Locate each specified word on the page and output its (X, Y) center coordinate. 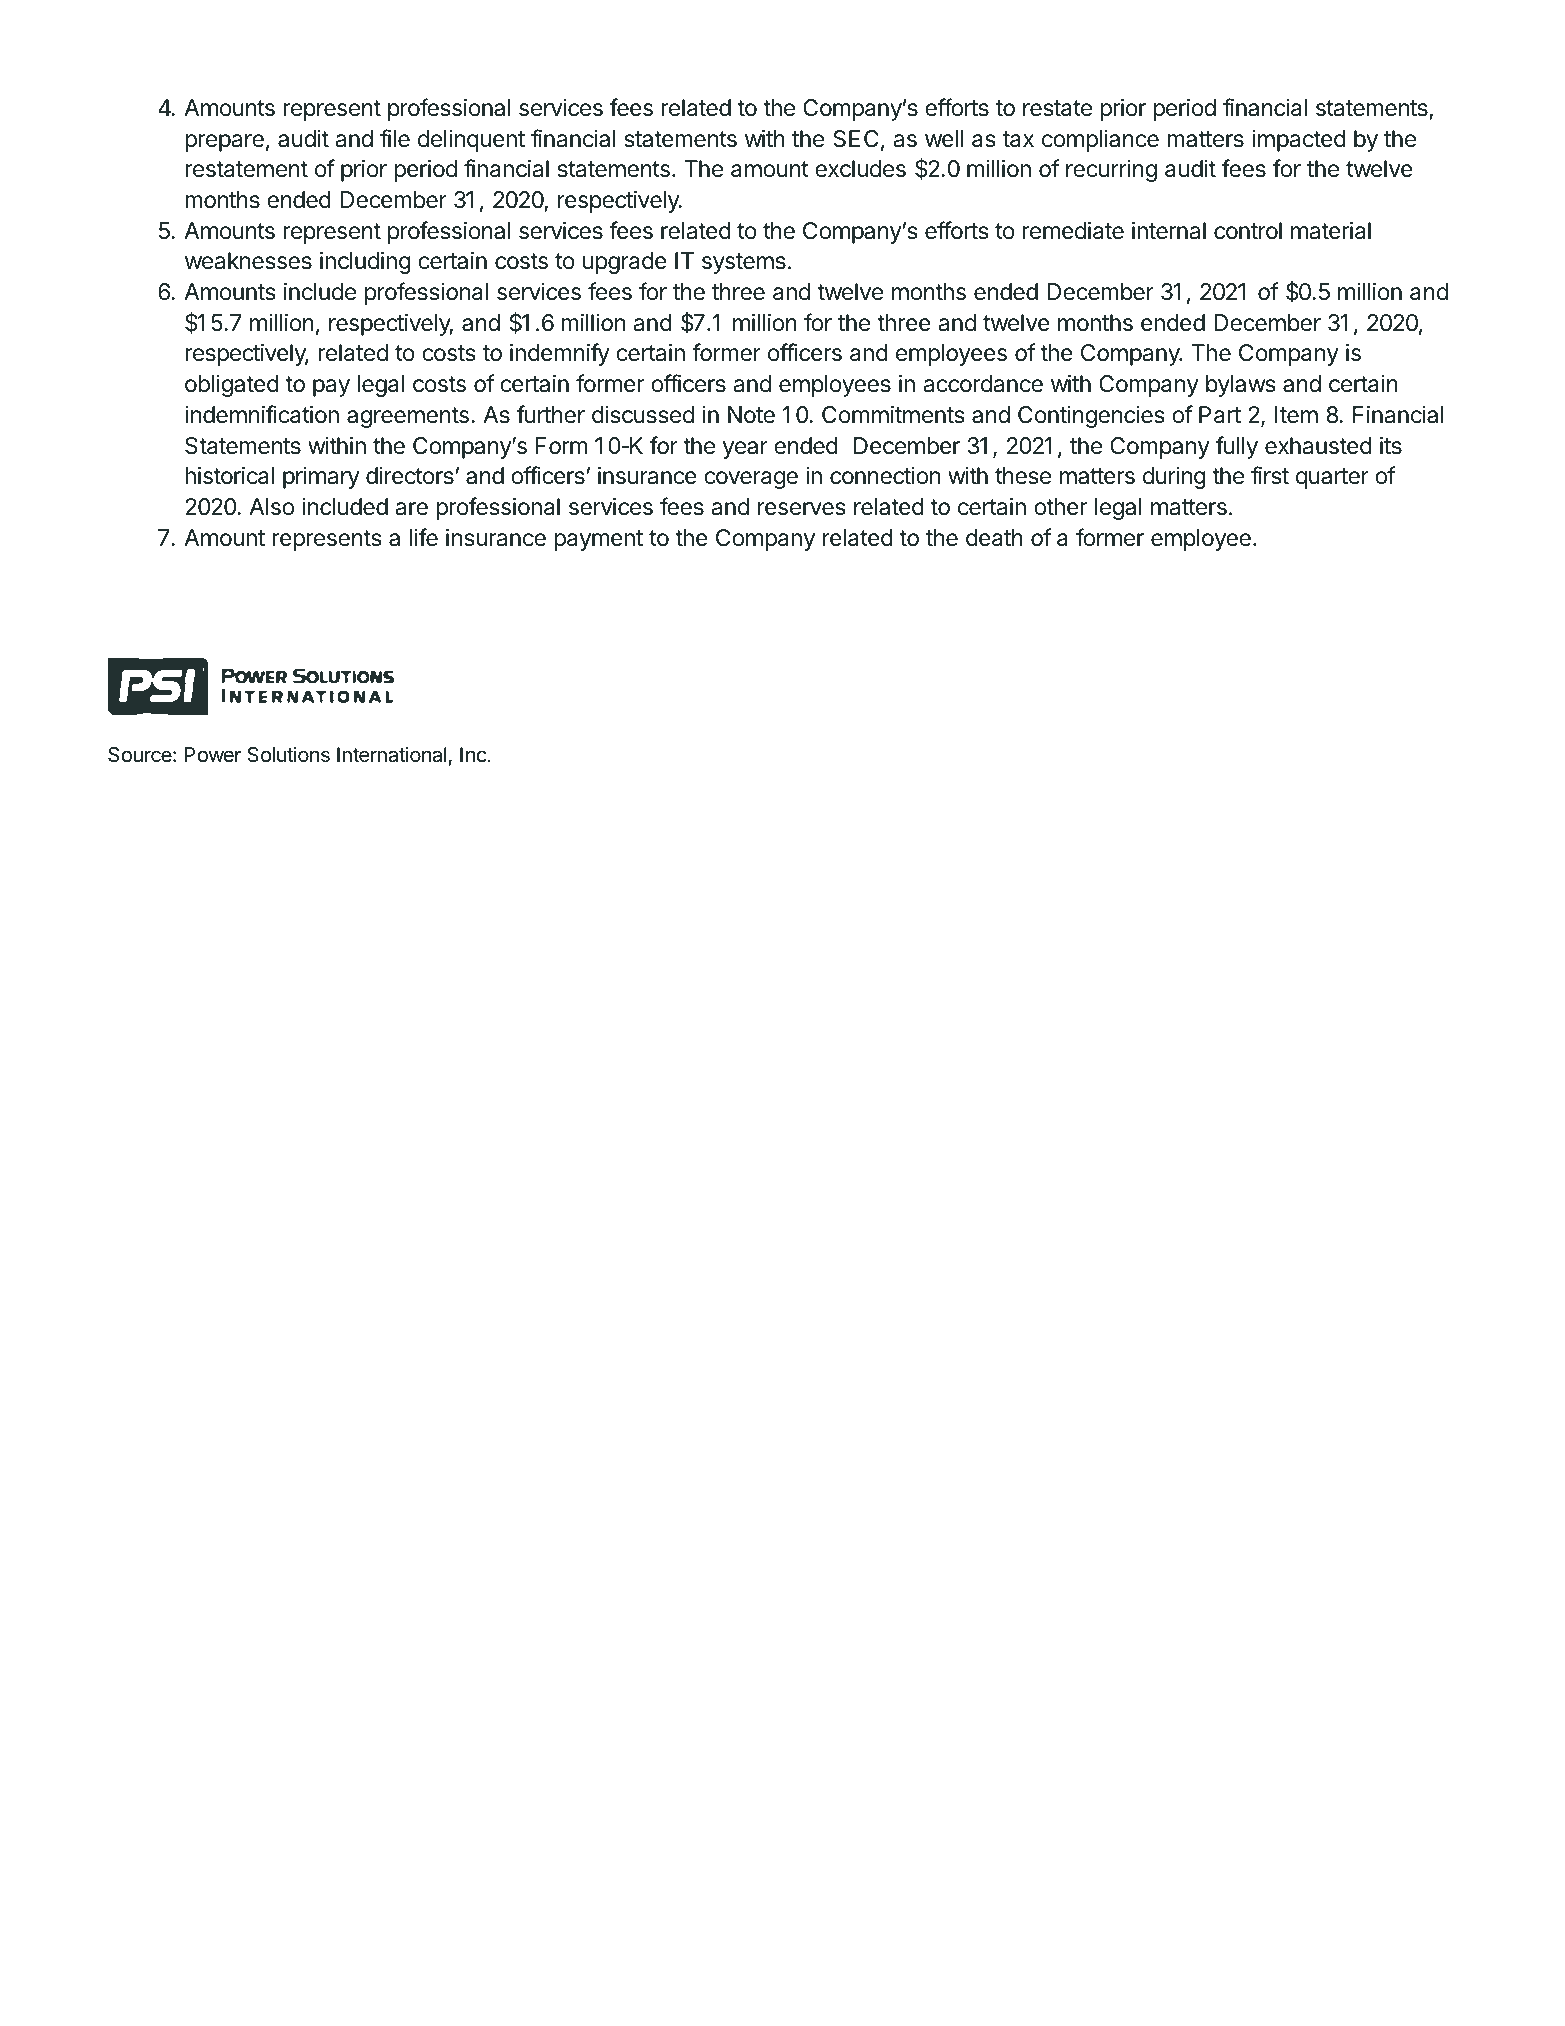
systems (744, 263)
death (994, 538)
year (745, 450)
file (395, 138)
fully (1237, 447)
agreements (408, 417)
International (392, 754)
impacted (1299, 141)
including (365, 262)
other (1060, 507)
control (1248, 231)
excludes (860, 169)
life (423, 537)
